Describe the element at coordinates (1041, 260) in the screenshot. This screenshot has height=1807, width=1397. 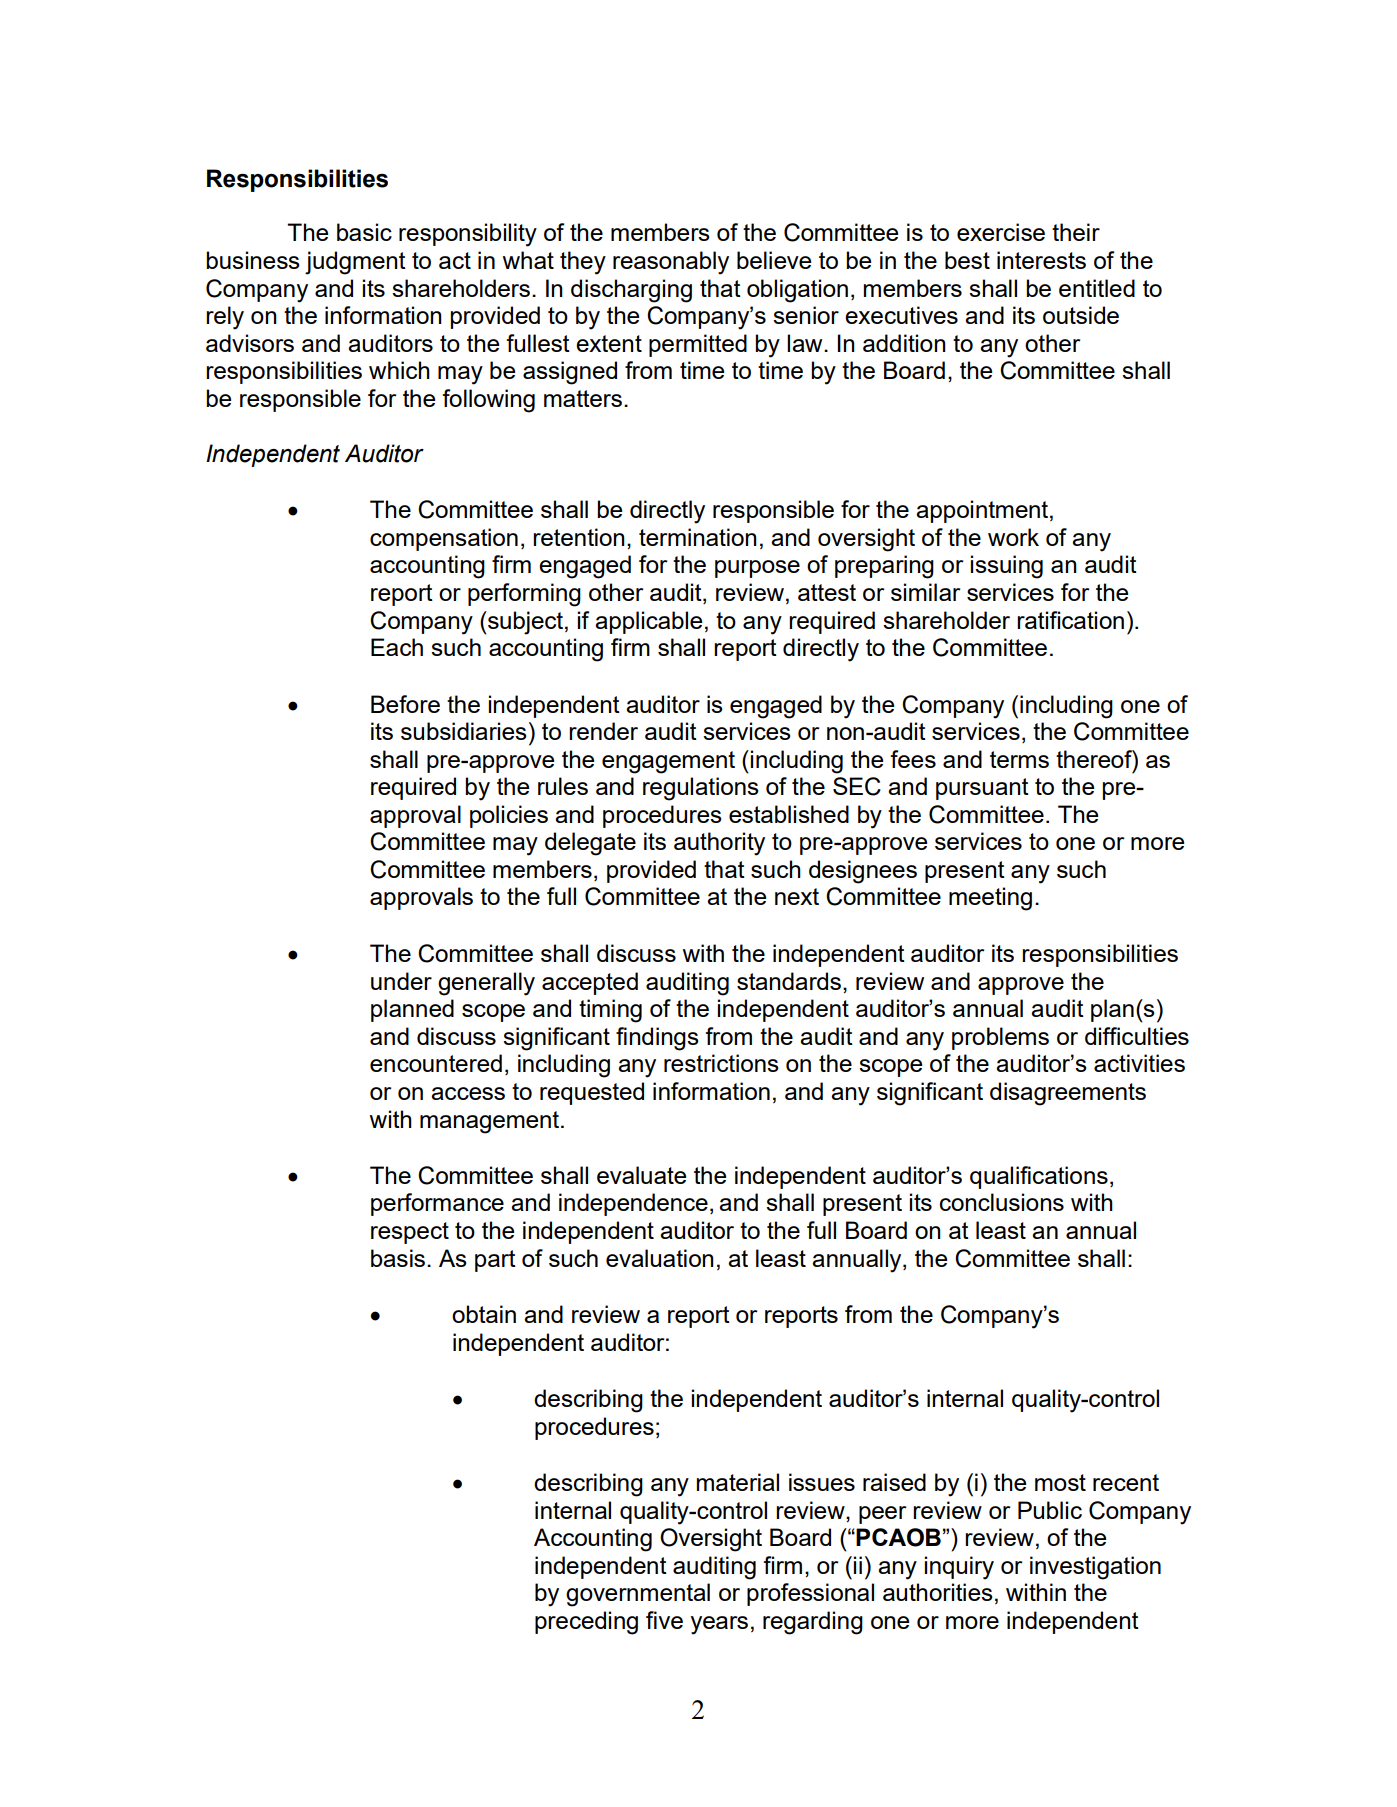
I see `interests` at that location.
